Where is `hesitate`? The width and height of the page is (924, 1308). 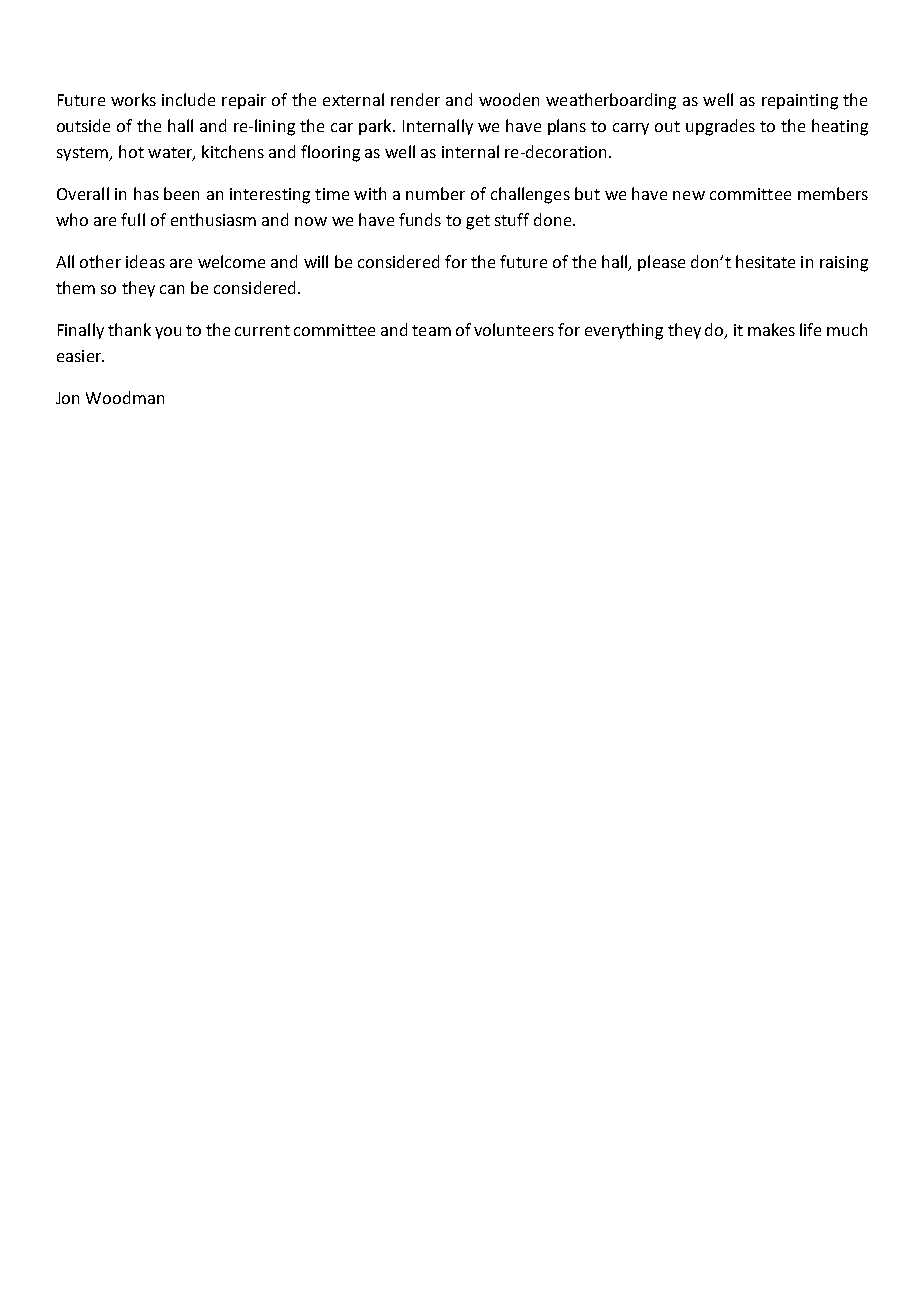 hesitate is located at coordinates (765, 261).
